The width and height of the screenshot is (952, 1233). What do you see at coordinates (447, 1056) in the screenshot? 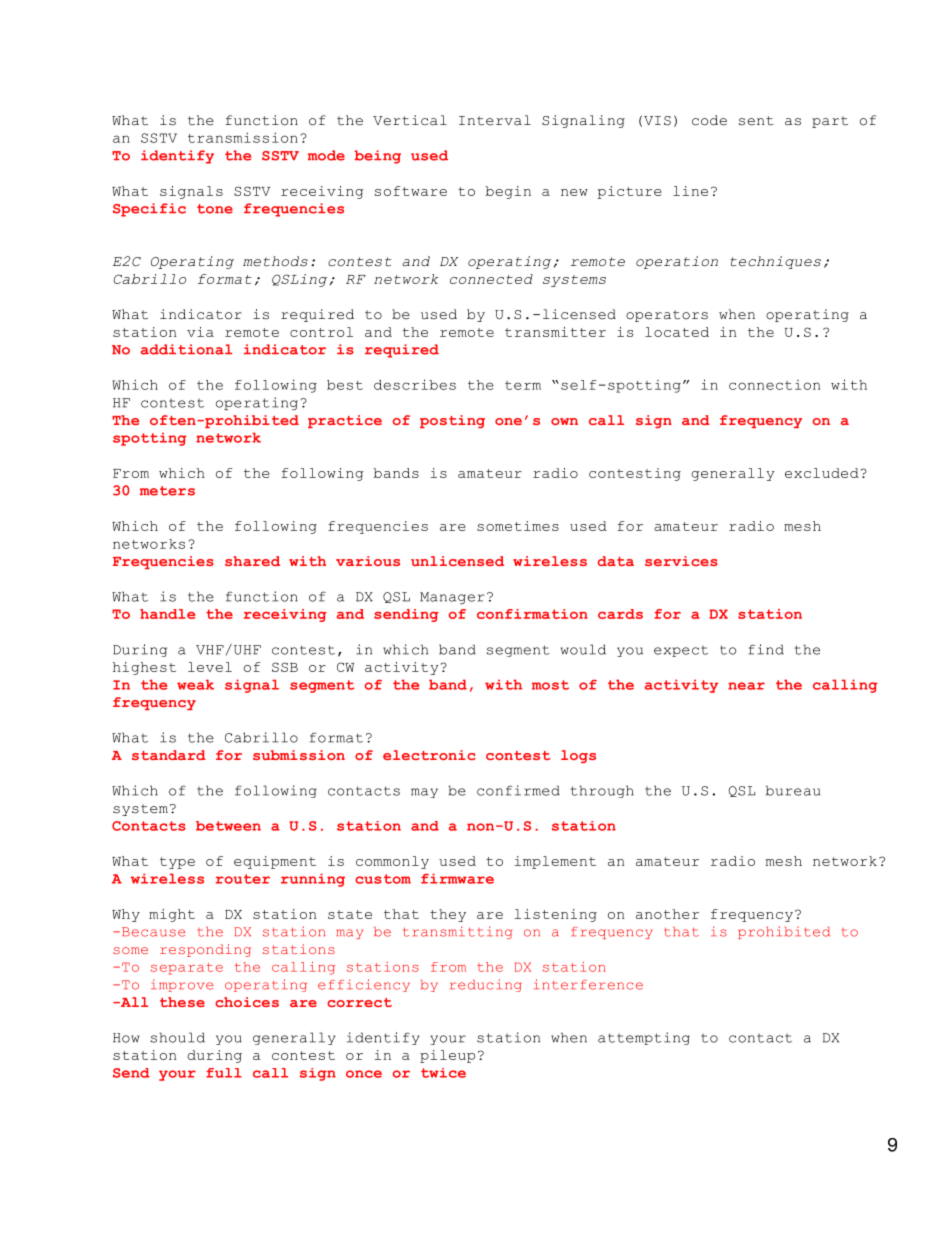
I see `pileup` at bounding box center [447, 1056].
